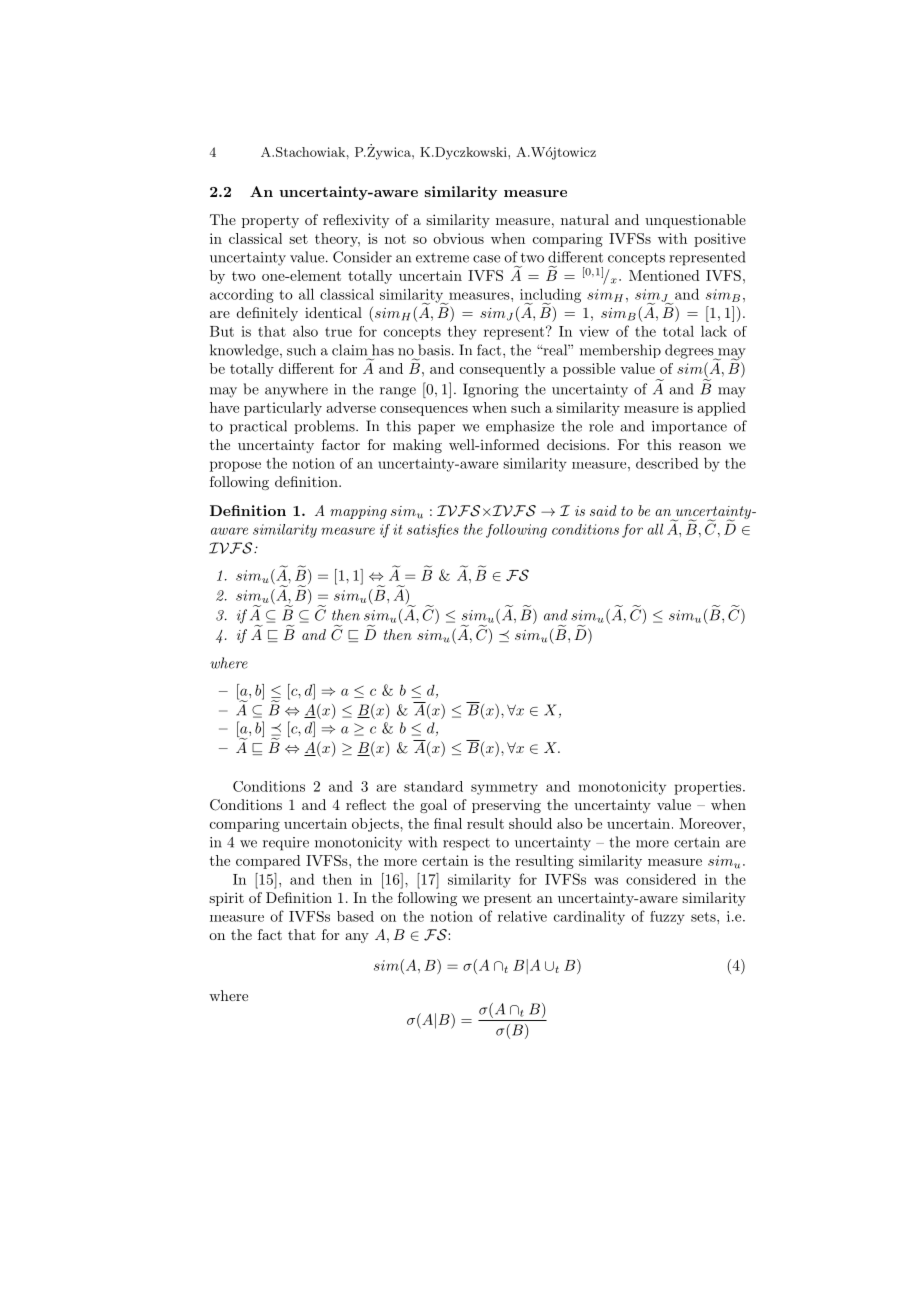 Image resolution: width=924 pixels, height=1308 pixels. What do you see at coordinates (603, 510) in the screenshot?
I see `said` at bounding box center [603, 510].
